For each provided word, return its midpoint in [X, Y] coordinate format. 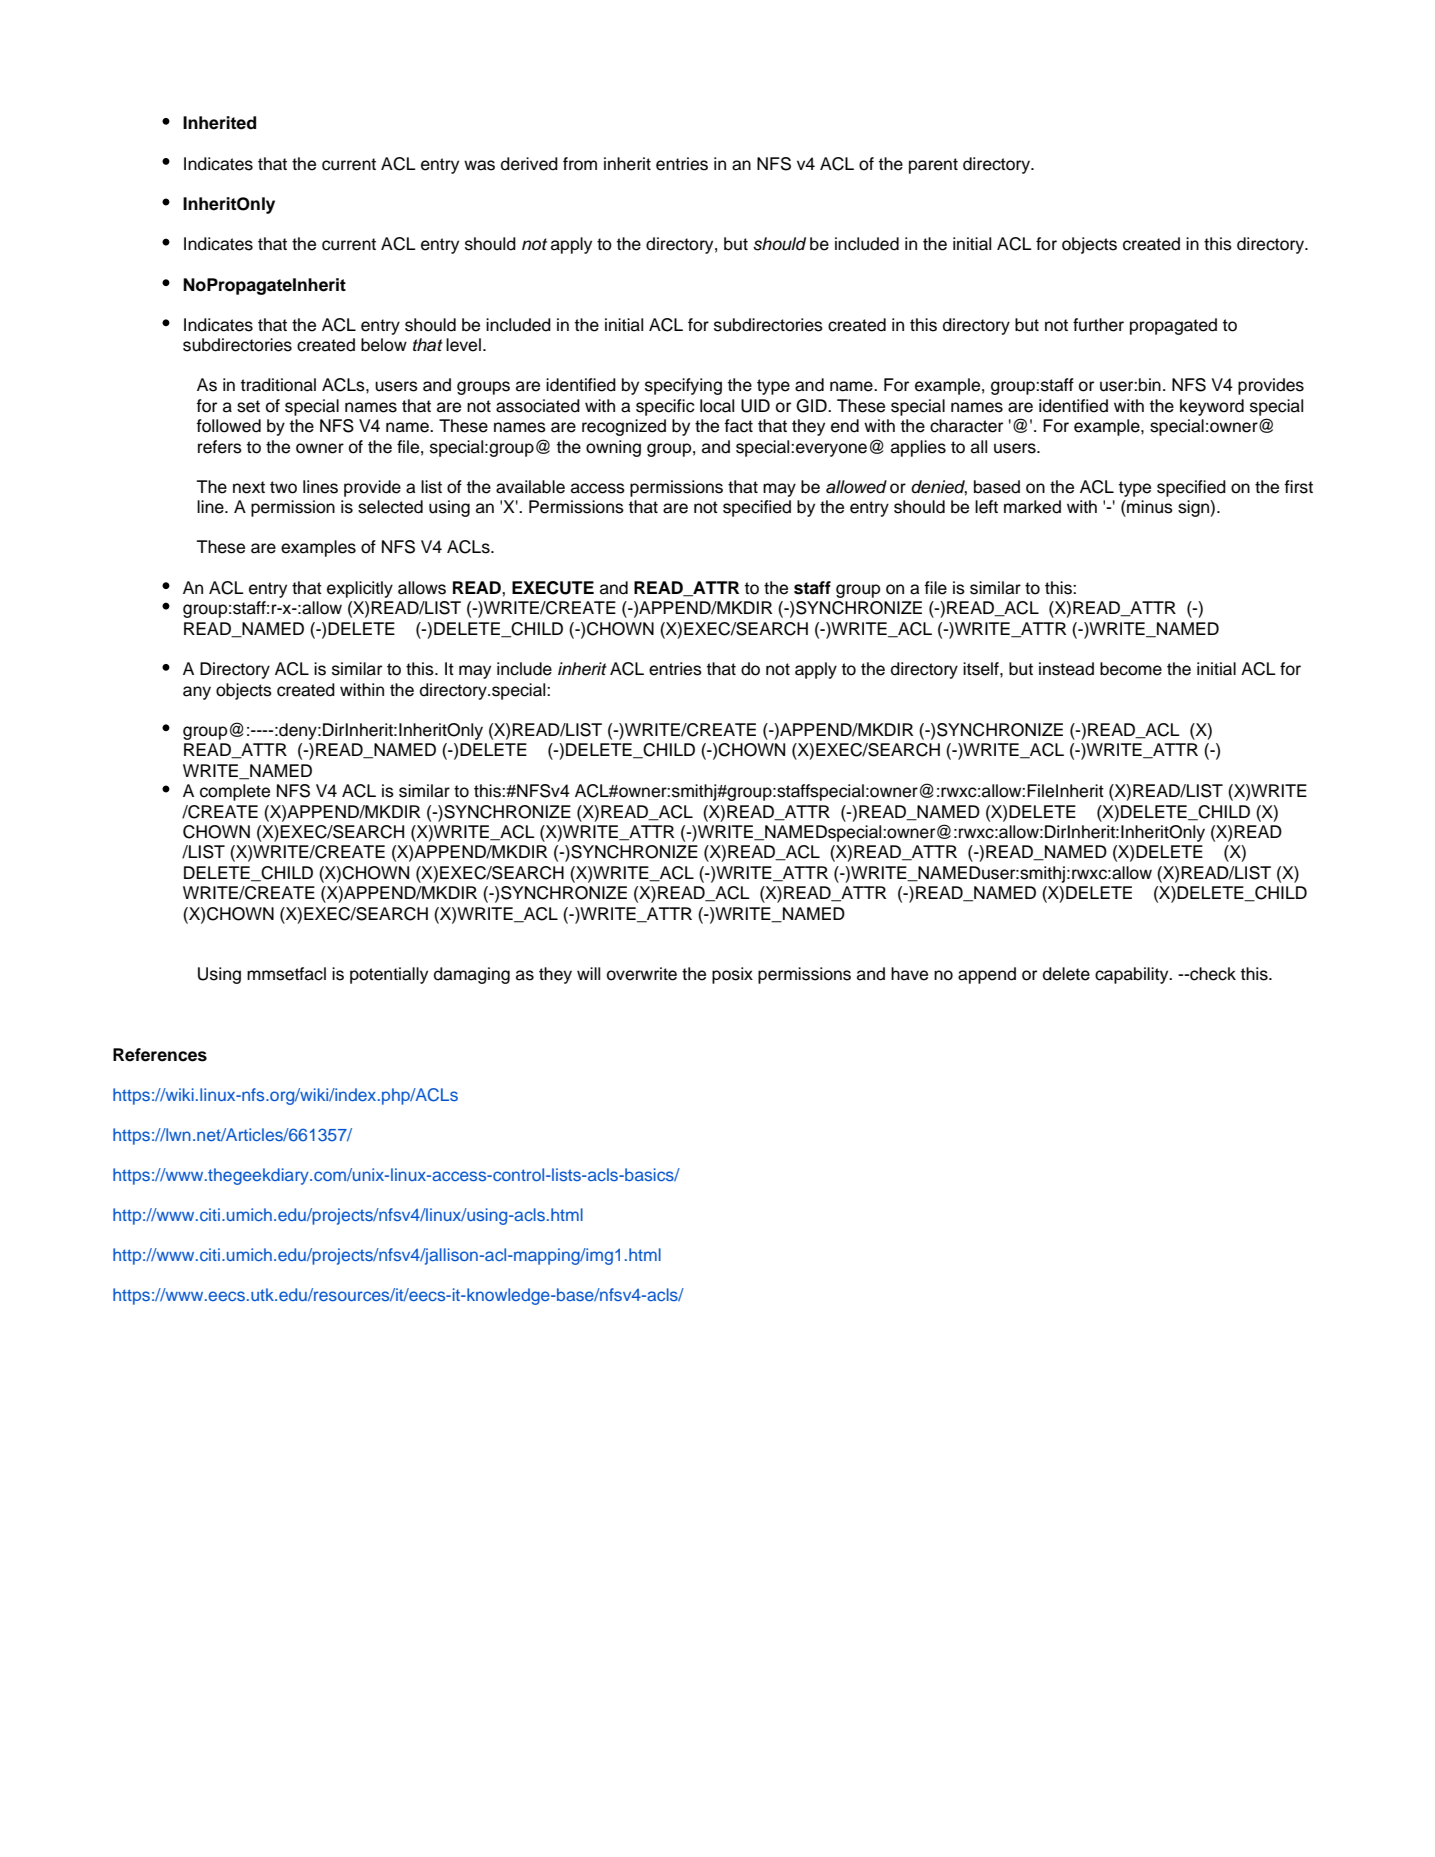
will [588, 973]
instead [1066, 669]
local [717, 406]
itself [982, 669]
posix [732, 975]
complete [235, 792]
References [160, 1055]
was [479, 165]
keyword [1212, 407]
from [580, 164]
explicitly [360, 589]
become [1131, 669]
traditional [278, 385]
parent [933, 166]
